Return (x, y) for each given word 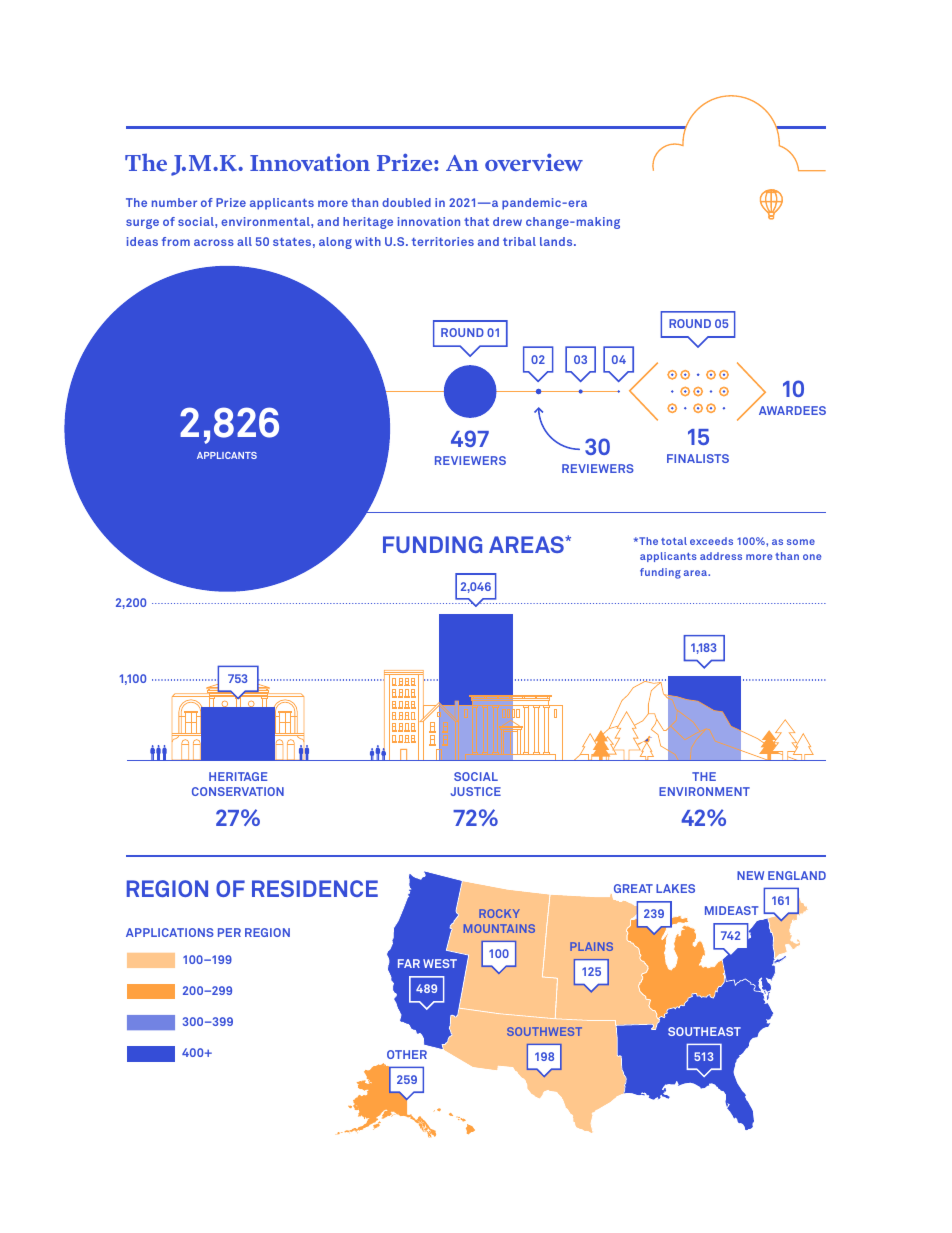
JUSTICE (476, 791)
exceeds (711, 541)
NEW (750, 875)
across (214, 242)
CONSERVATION (238, 791)
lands (557, 241)
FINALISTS (698, 458)
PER (229, 932)
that (476, 221)
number (174, 202)
